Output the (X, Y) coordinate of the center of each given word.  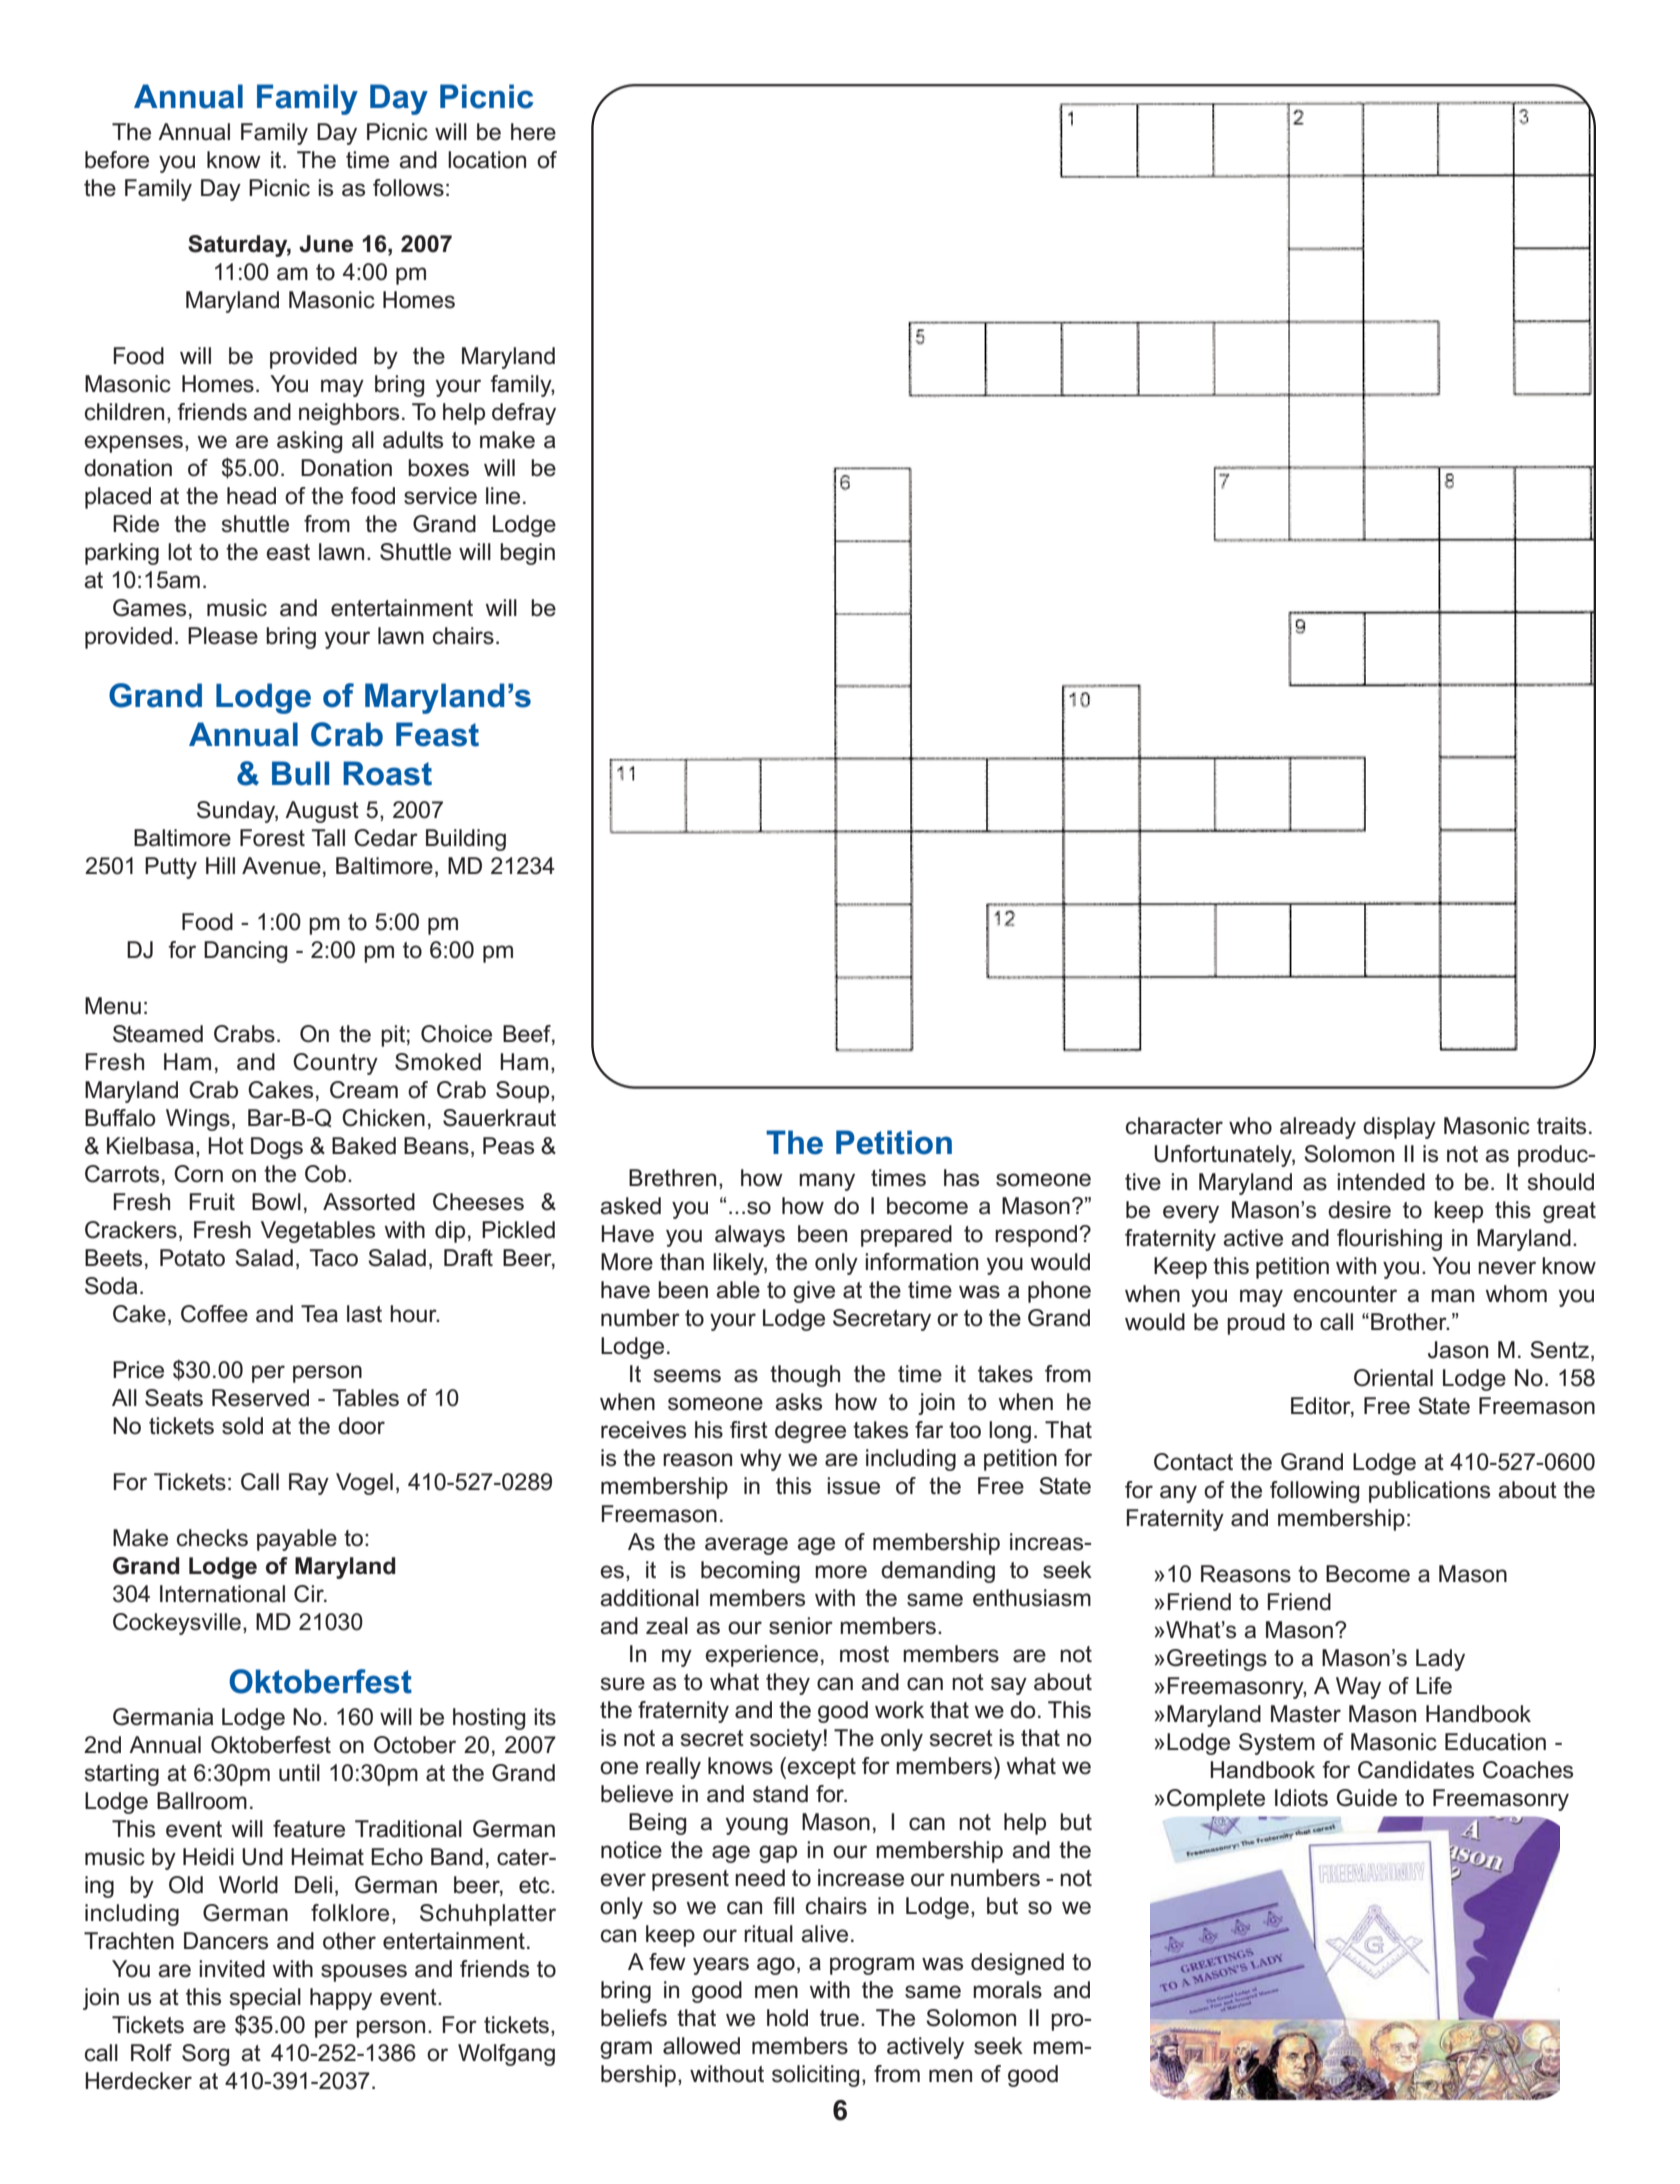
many (827, 1182)
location (487, 160)
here (533, 132)
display (1399, 1128)
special (265, 1999)
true (839, 2018)
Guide (1367, 1798)
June (326, 244)
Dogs (277, 1148)
